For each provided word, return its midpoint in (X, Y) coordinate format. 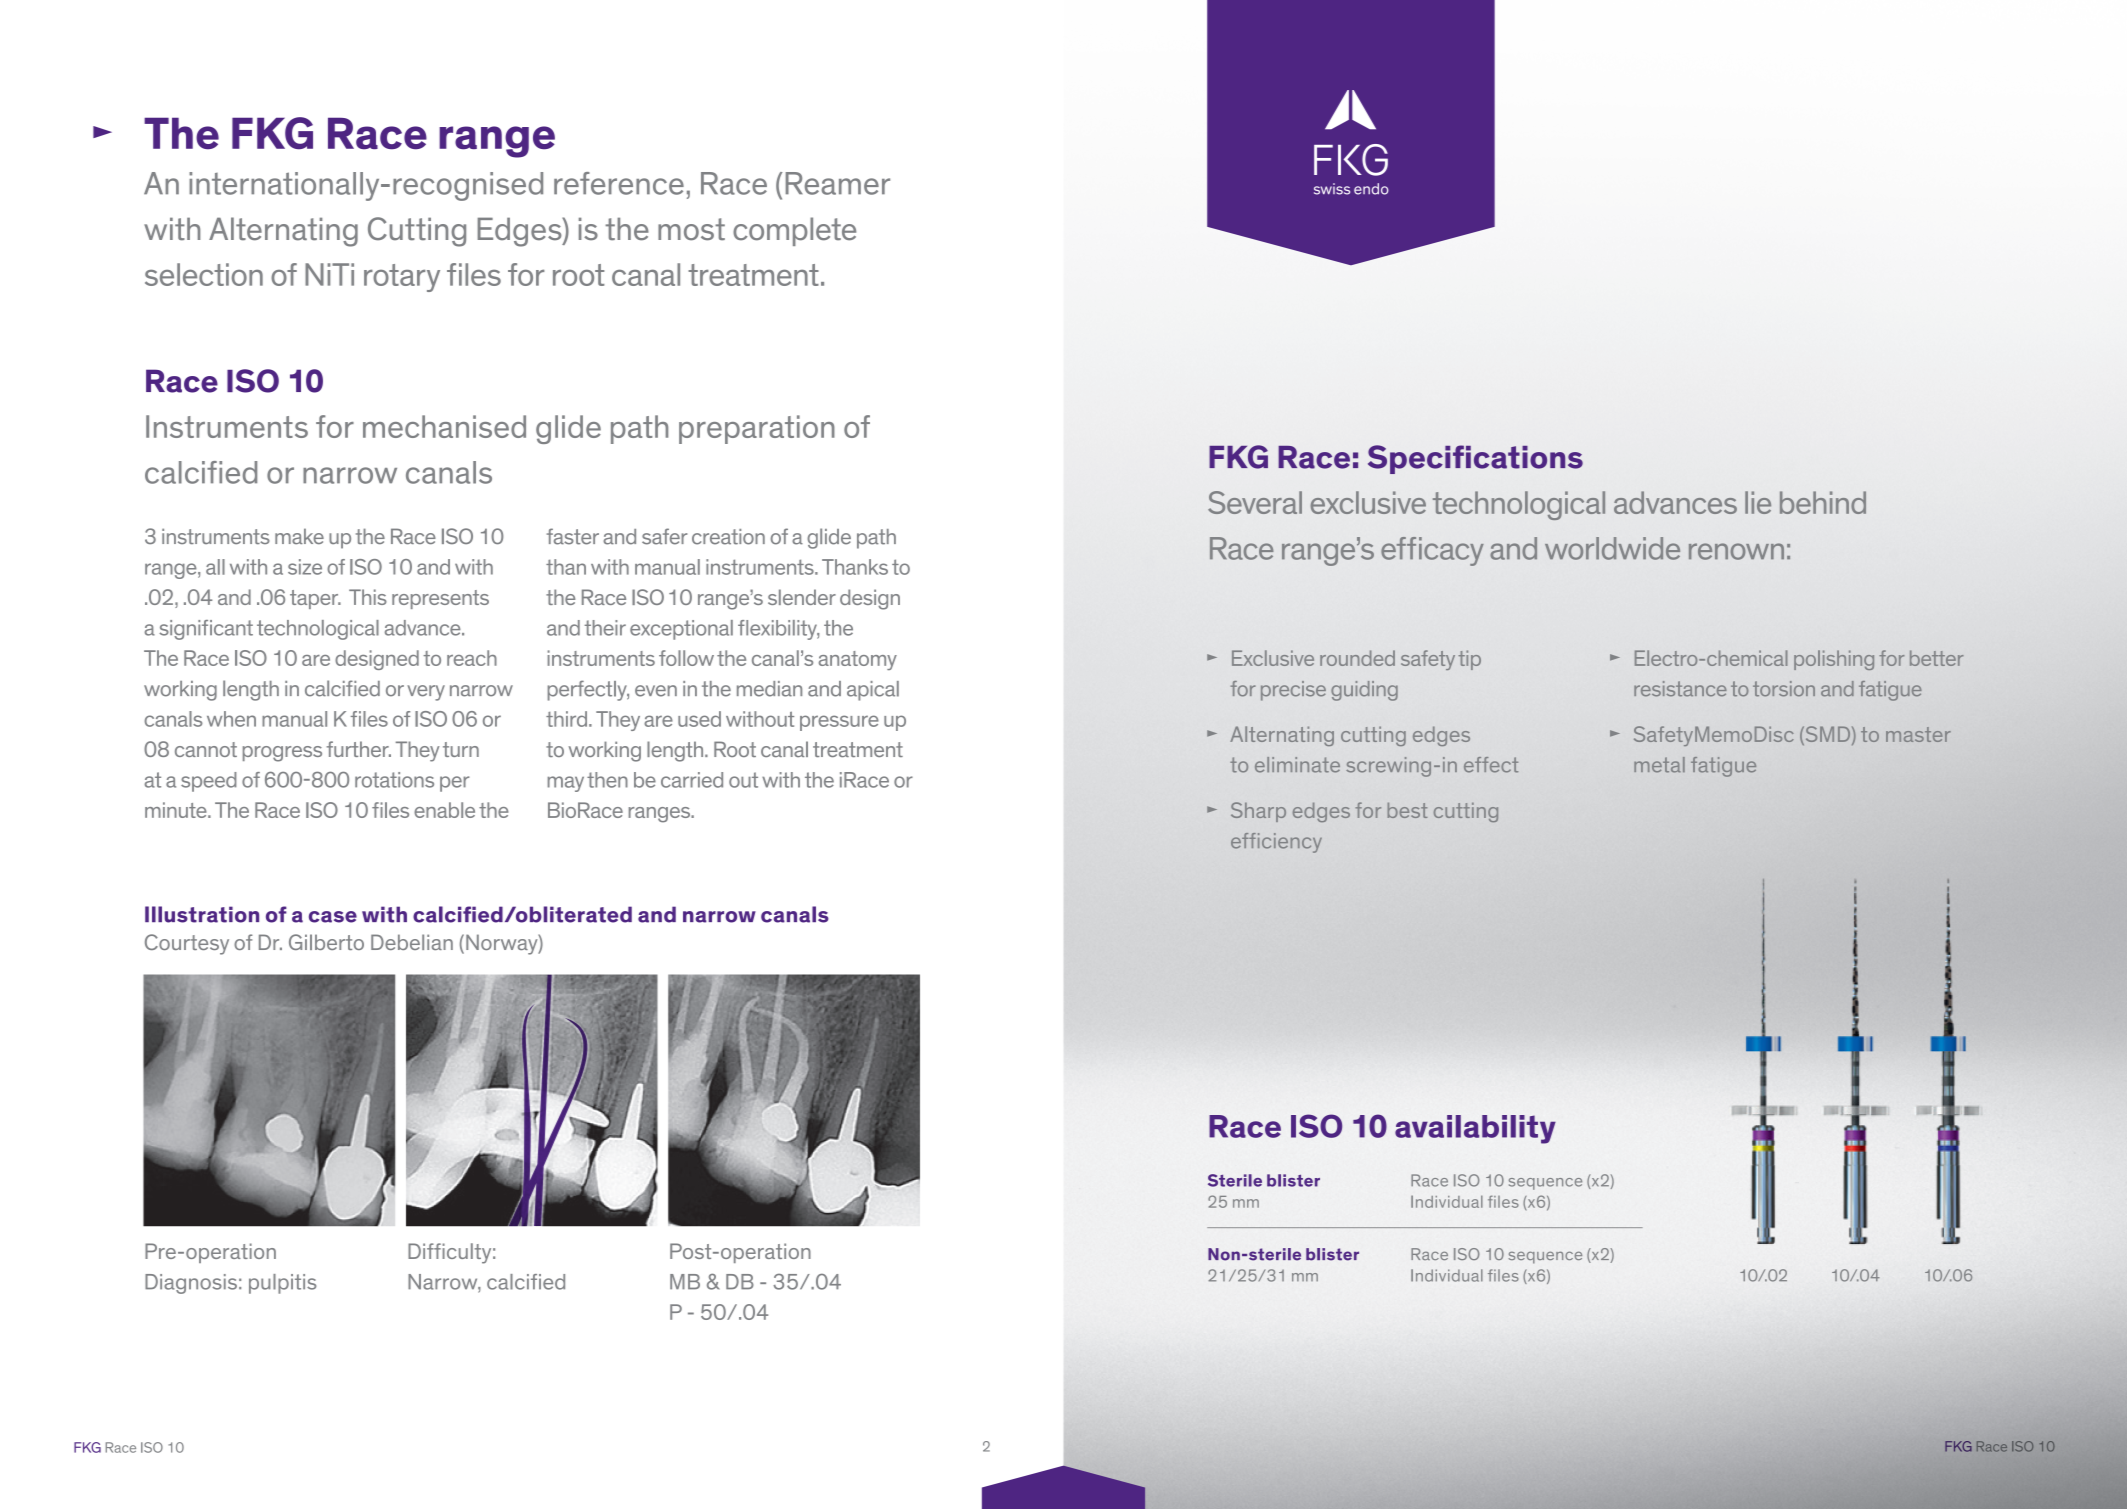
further (359, 749)
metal (1659, 765)
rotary (402, 278)
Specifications (1475, 459)
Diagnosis (191, 1284)
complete (794, 231)
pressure (839, 723)
